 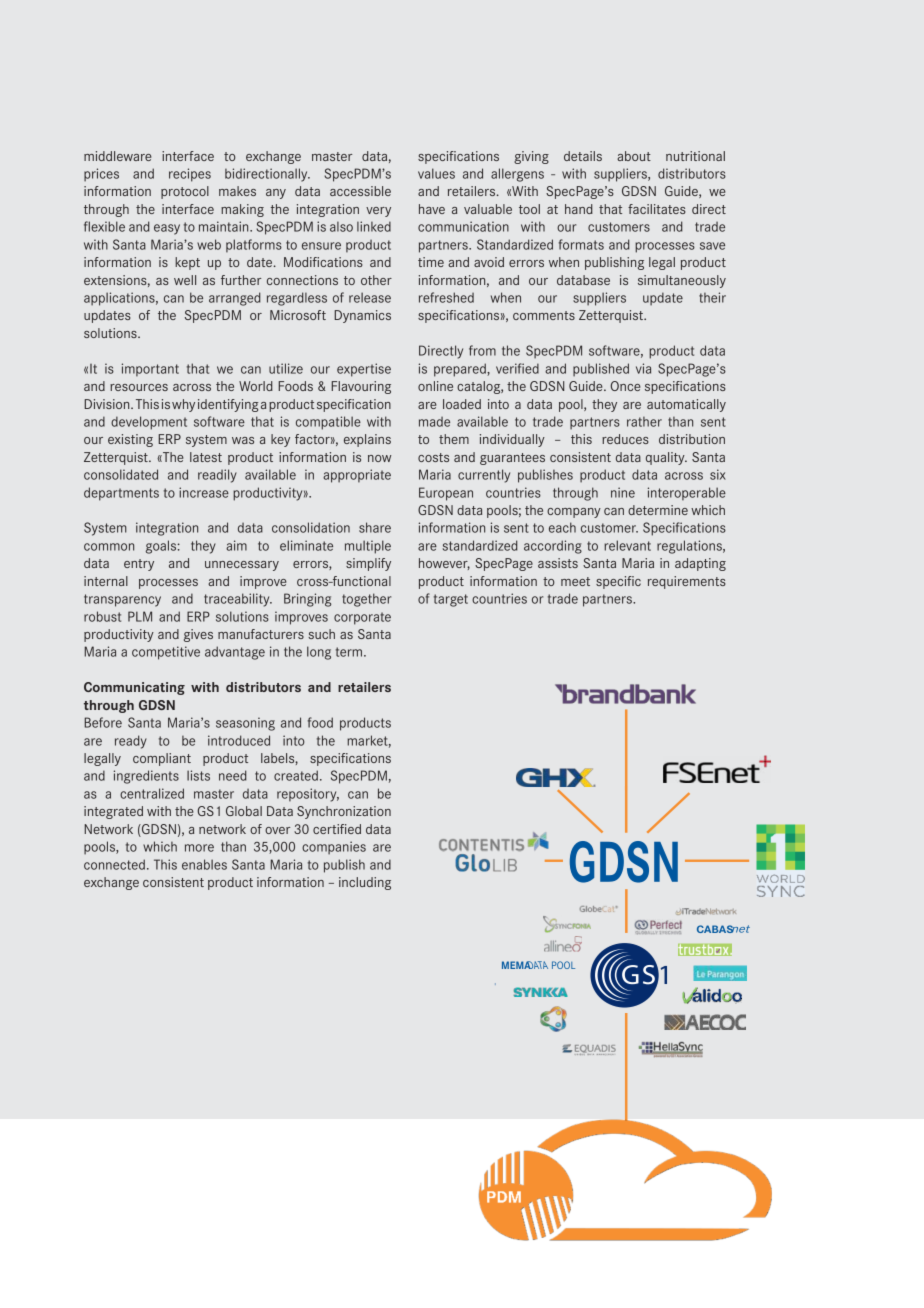 I want to click on enables, so click(x=204, y=864).
